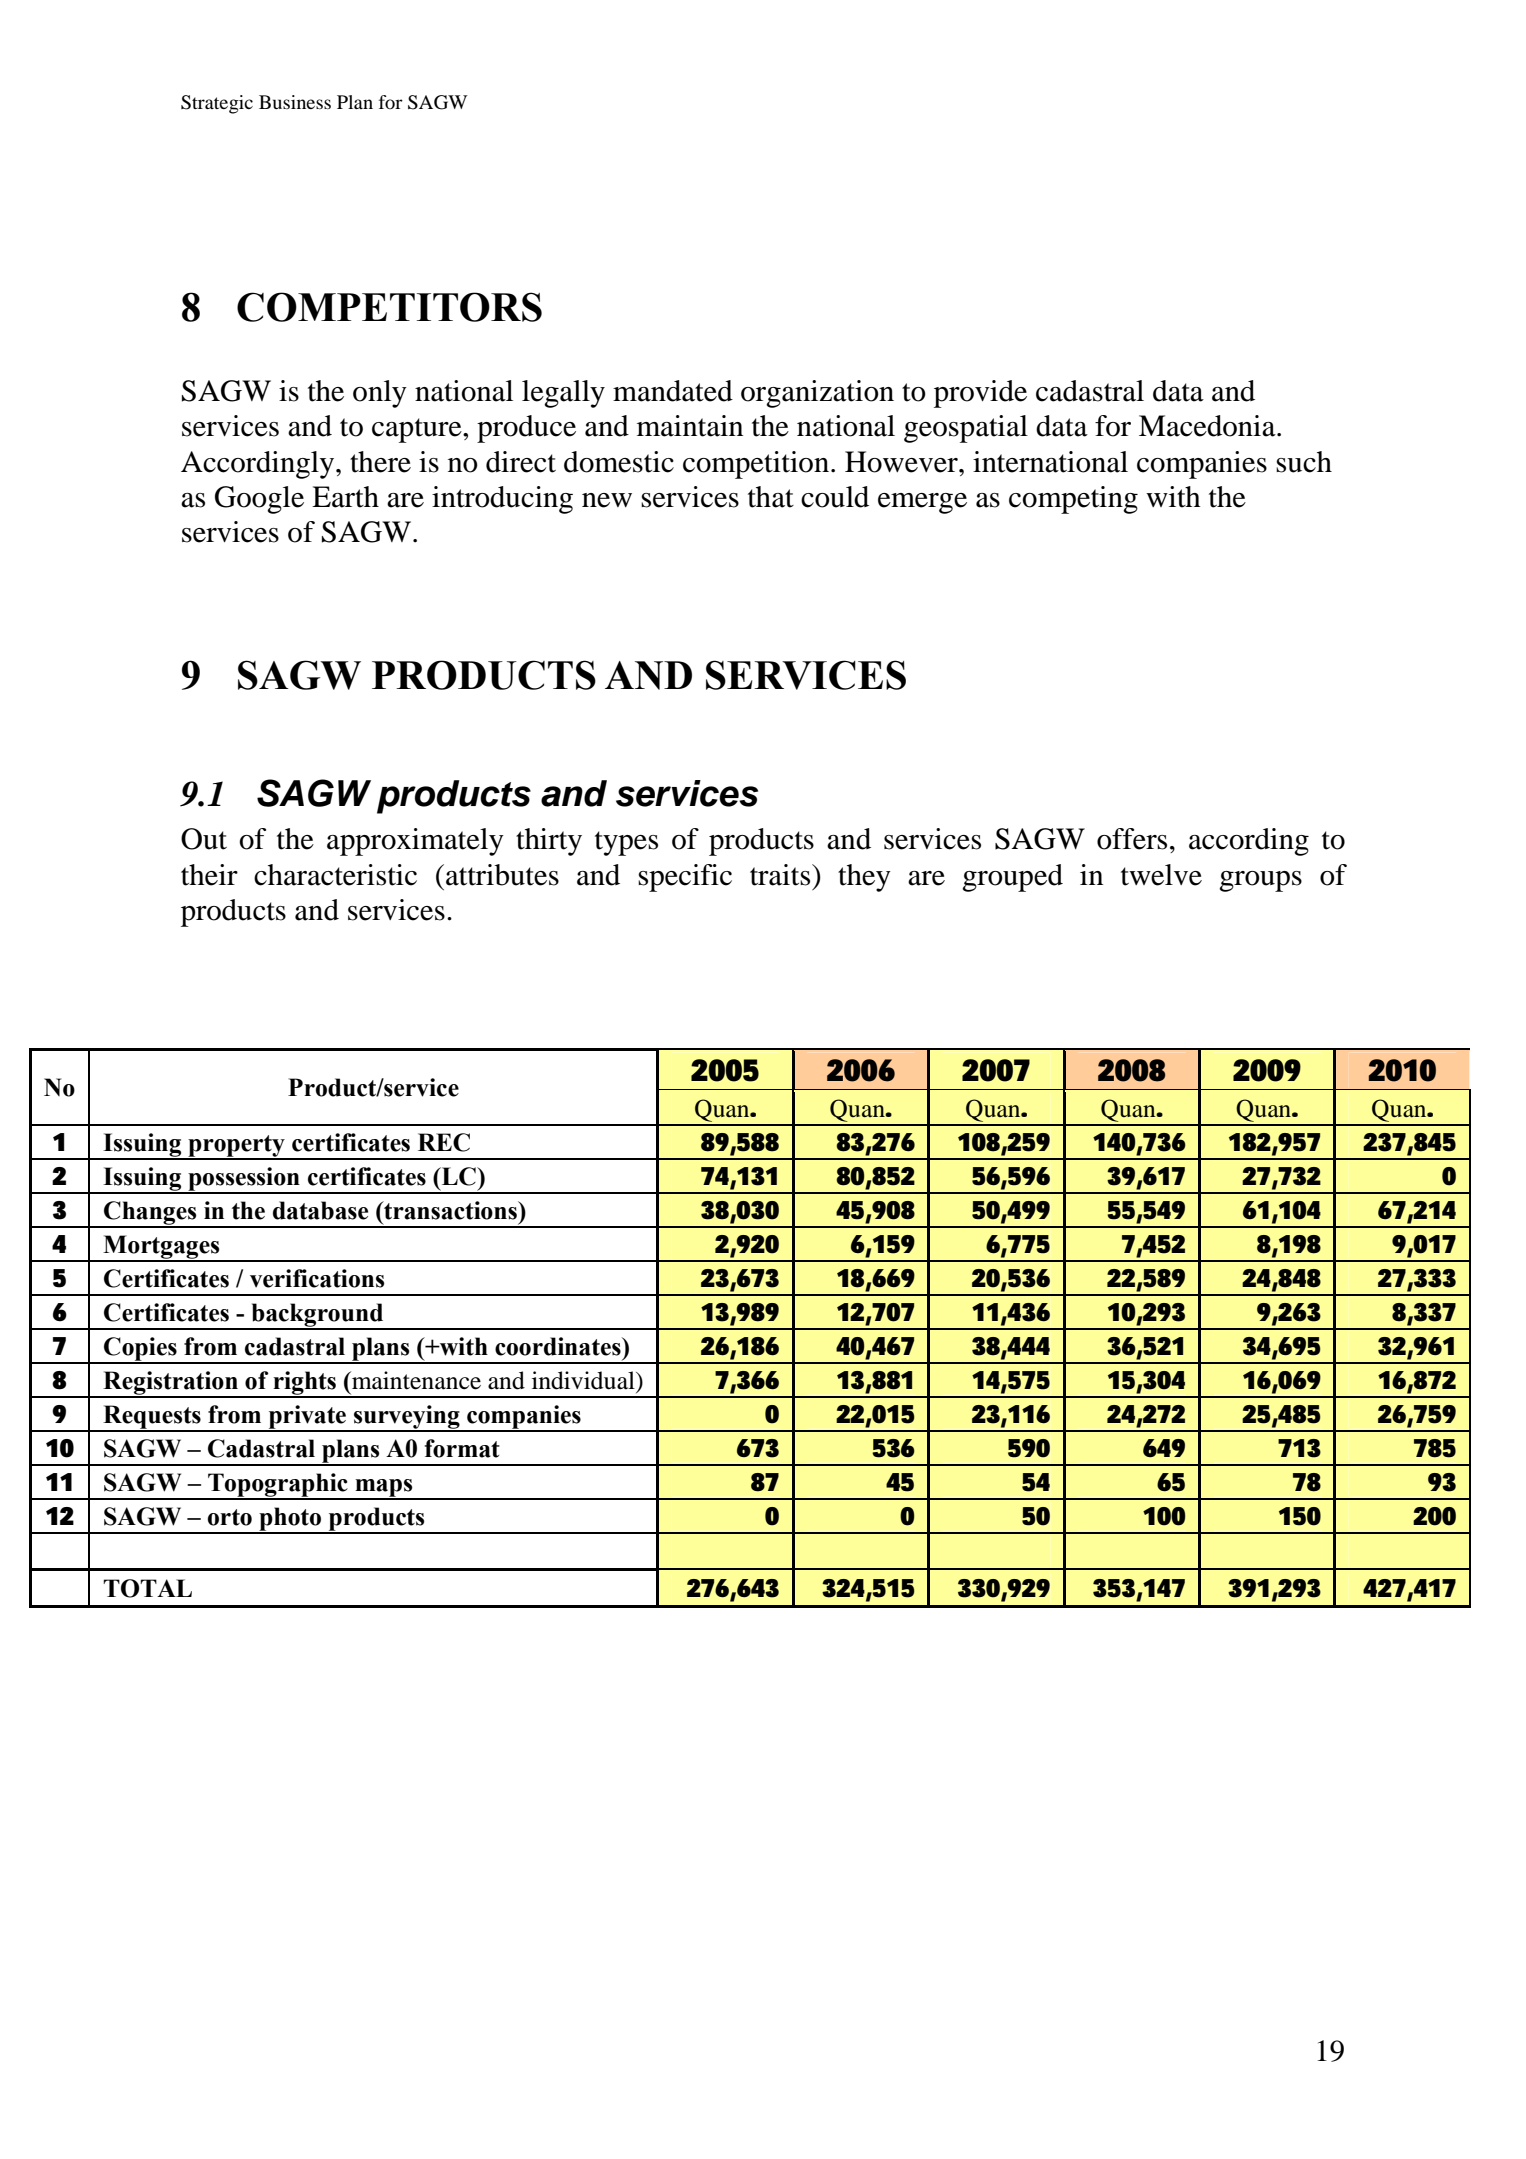  I want to click on twelve, so click(1161, 875).
